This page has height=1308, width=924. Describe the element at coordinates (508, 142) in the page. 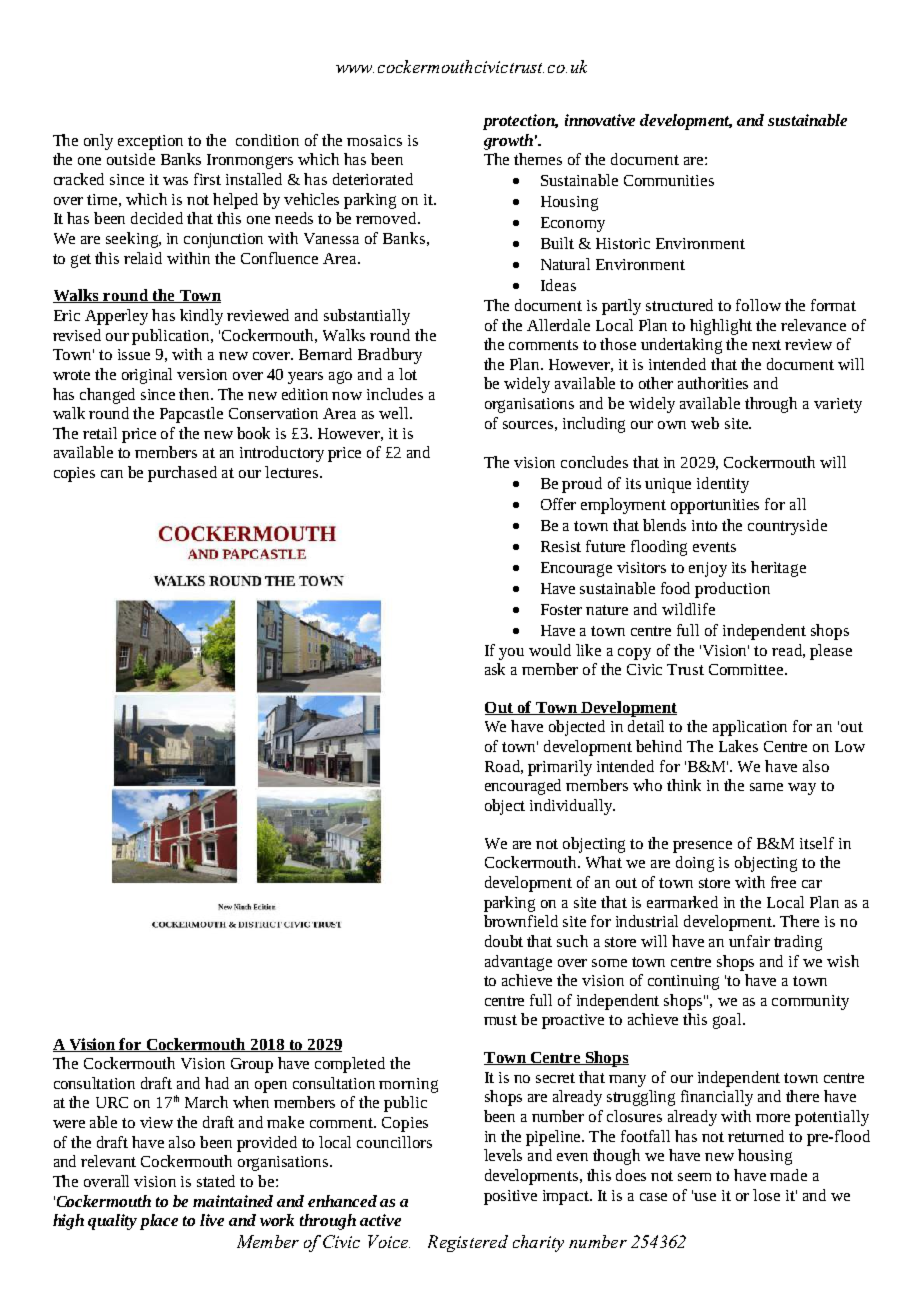

I see `growth` at that location.
